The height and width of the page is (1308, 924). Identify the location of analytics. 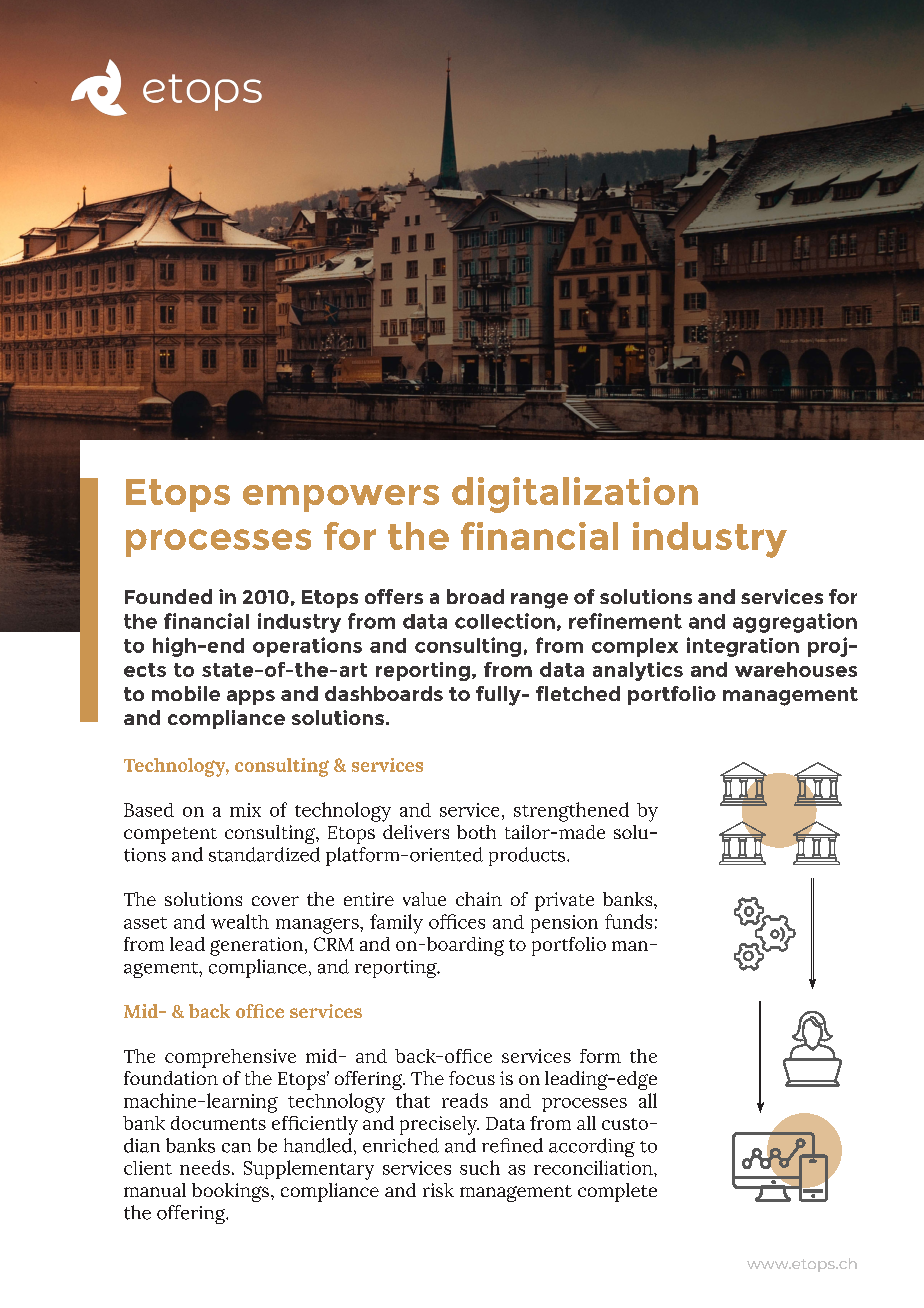
(638, 671).
